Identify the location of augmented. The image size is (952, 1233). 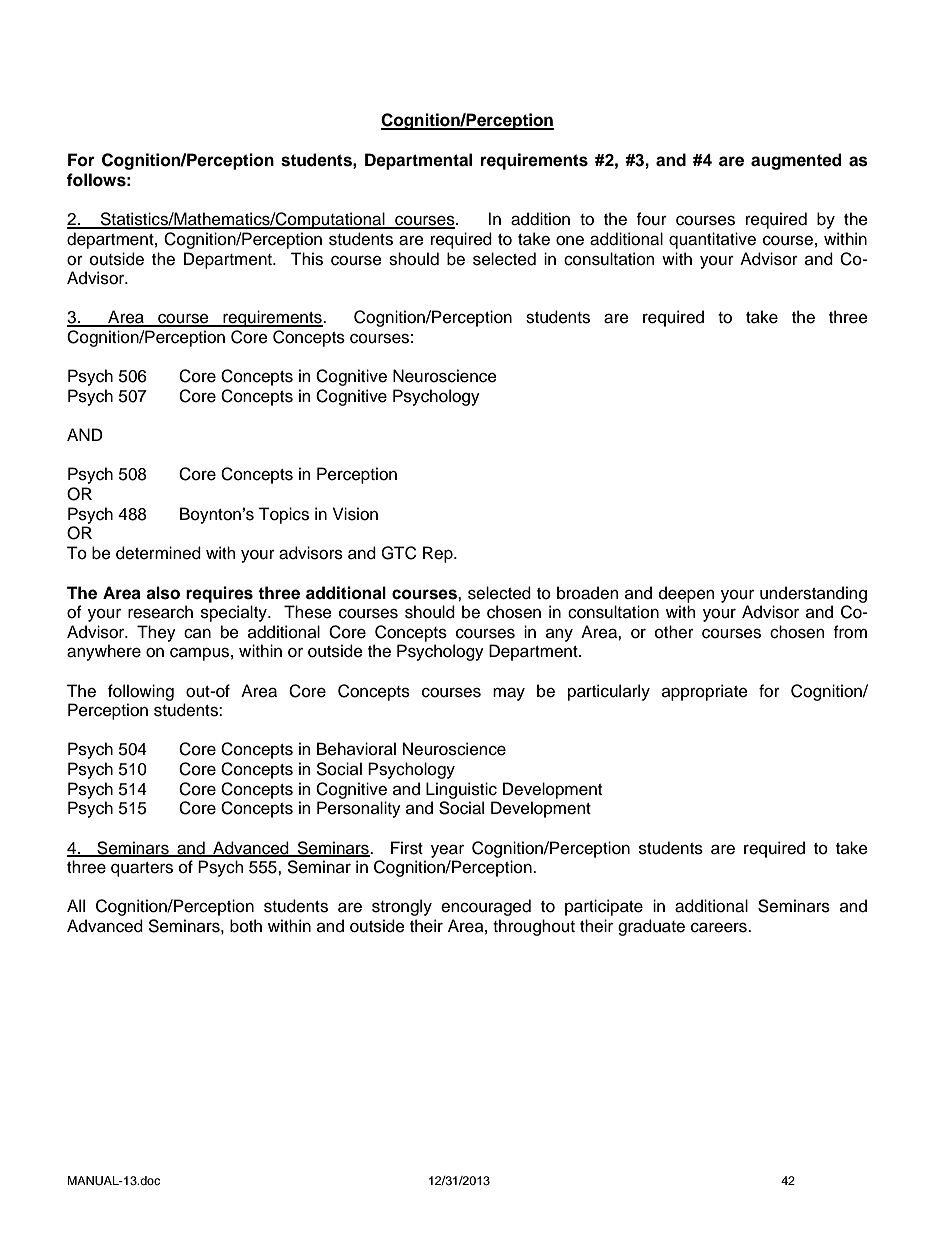
(796, 161).
